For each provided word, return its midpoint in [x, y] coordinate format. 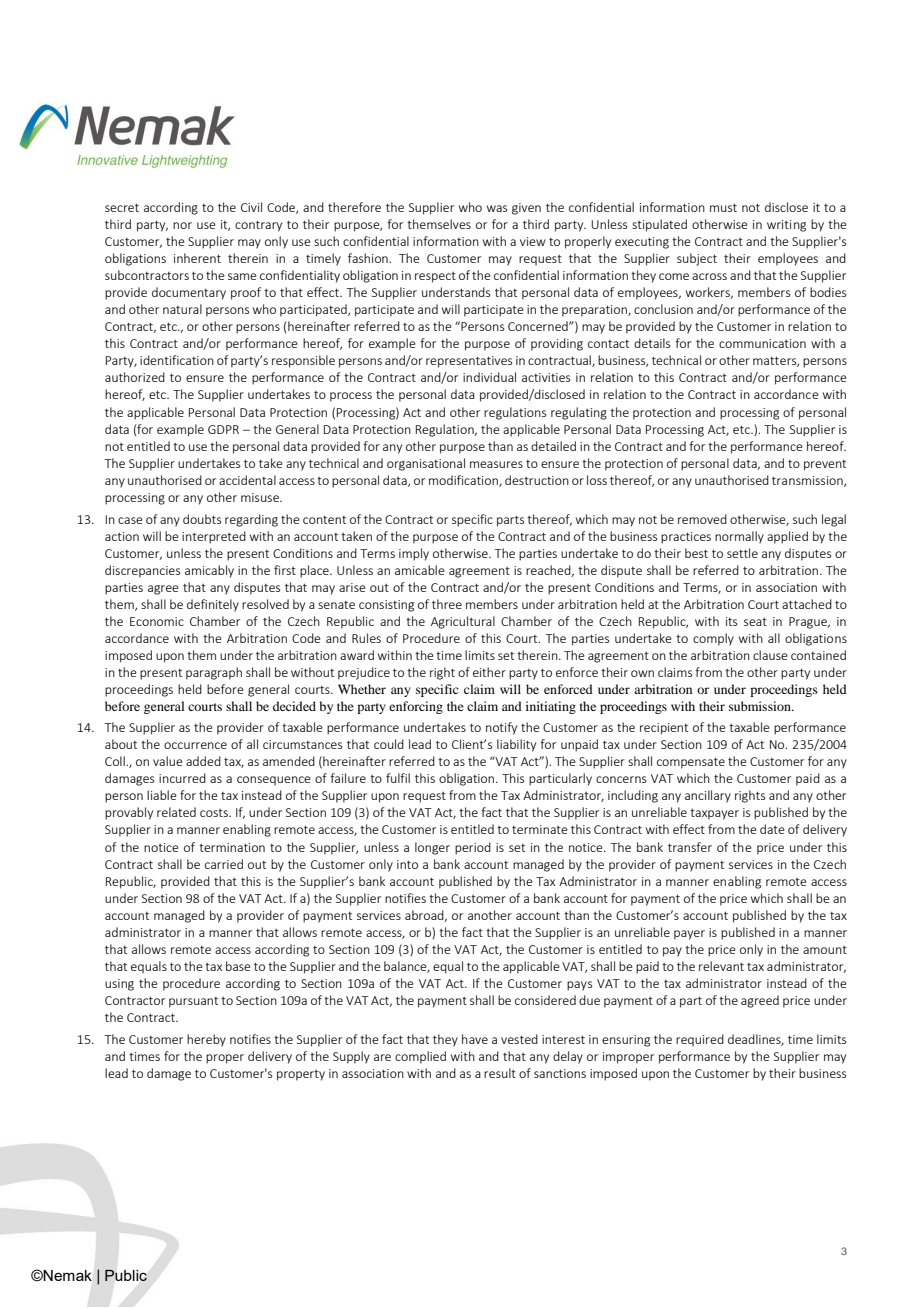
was [497, 208]
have [475, 1039]
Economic [157, 621]
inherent [197, 258]
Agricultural [463, 622]
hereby [206, 1040]
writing [786, 226]
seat [755, 622]
